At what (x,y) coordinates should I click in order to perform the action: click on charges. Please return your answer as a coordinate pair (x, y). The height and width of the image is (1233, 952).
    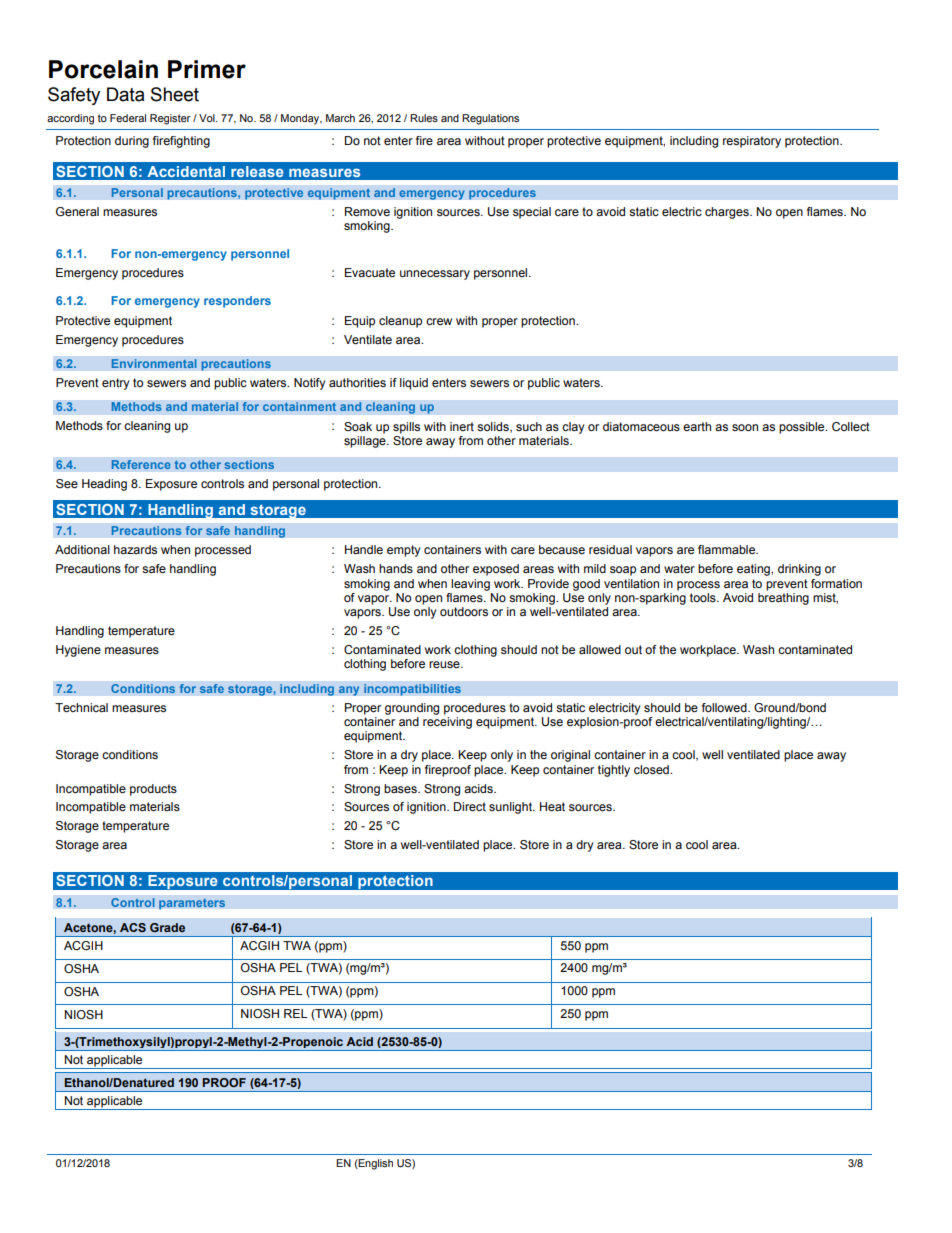
    Looking at the image, I should click on (728, 213).
